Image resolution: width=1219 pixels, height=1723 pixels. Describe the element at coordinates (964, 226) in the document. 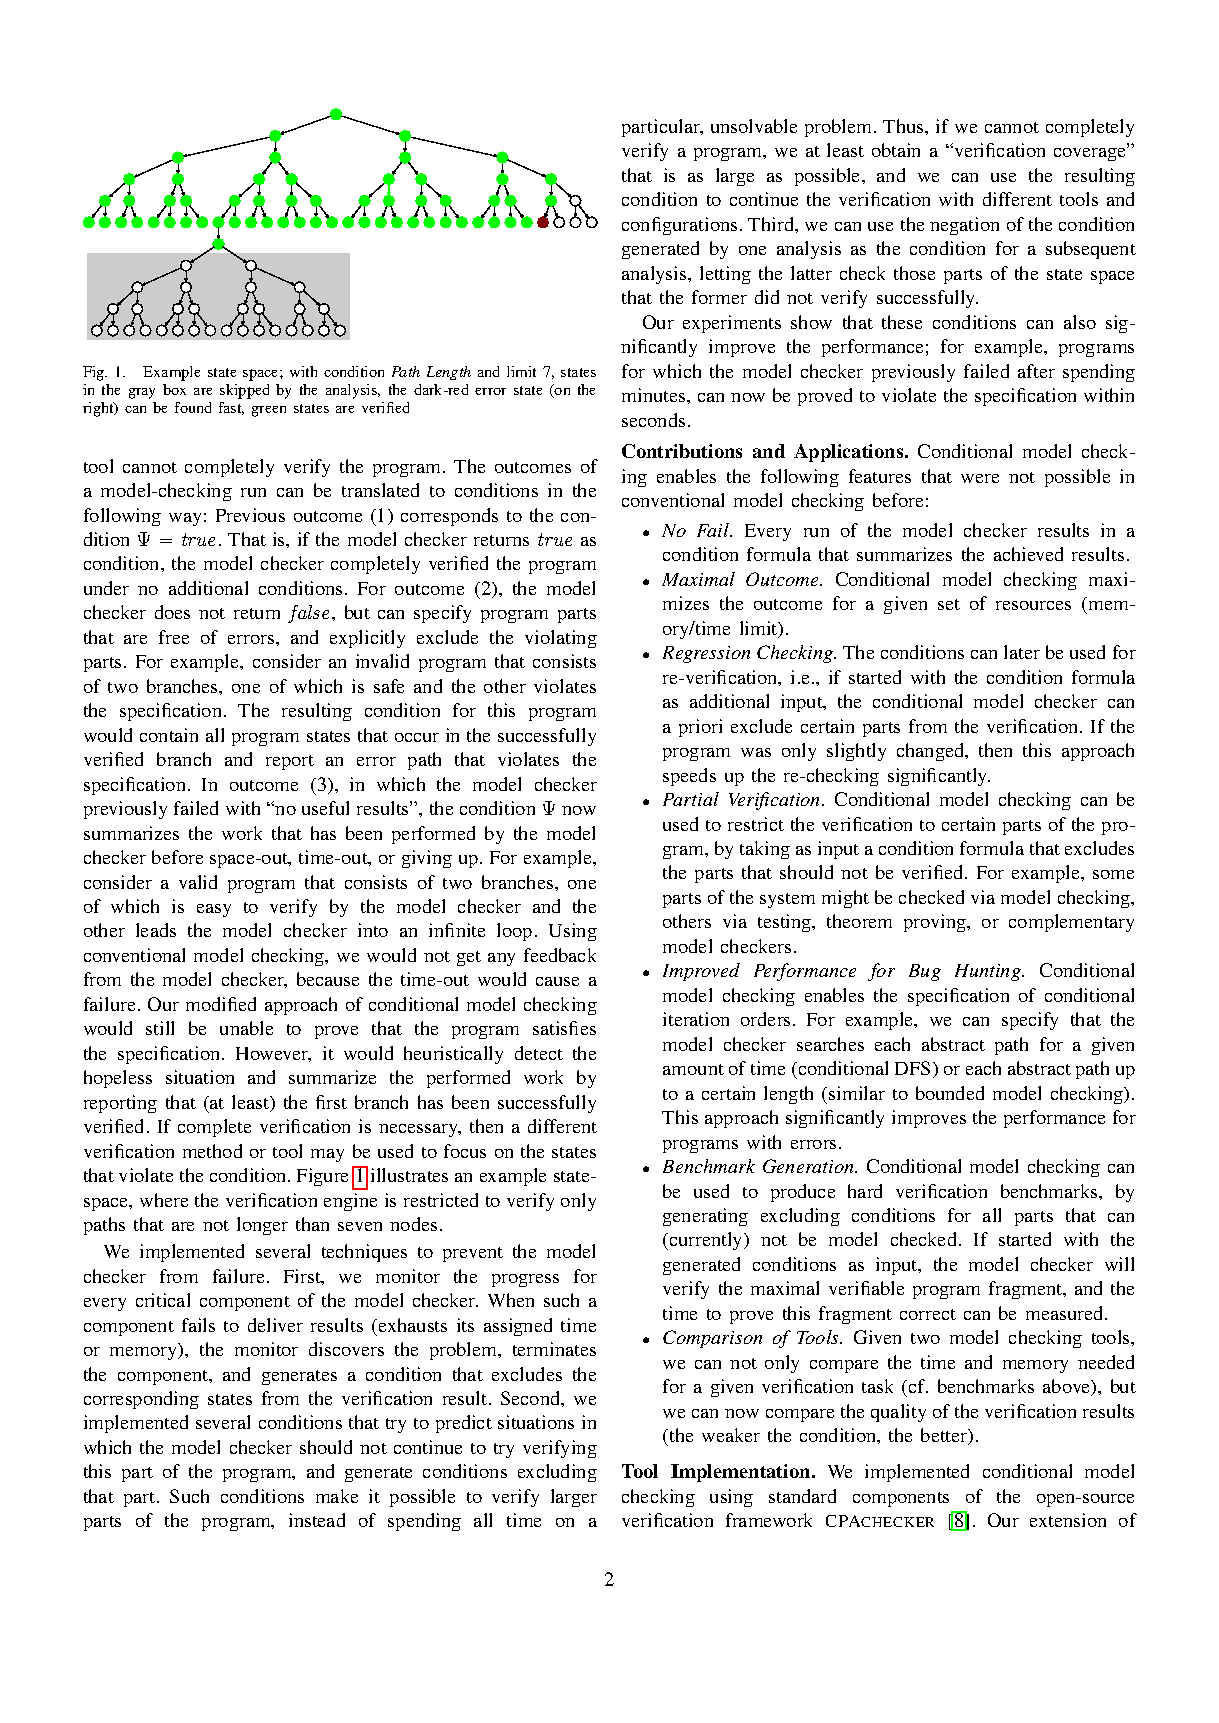

I see `negation` at that location.
